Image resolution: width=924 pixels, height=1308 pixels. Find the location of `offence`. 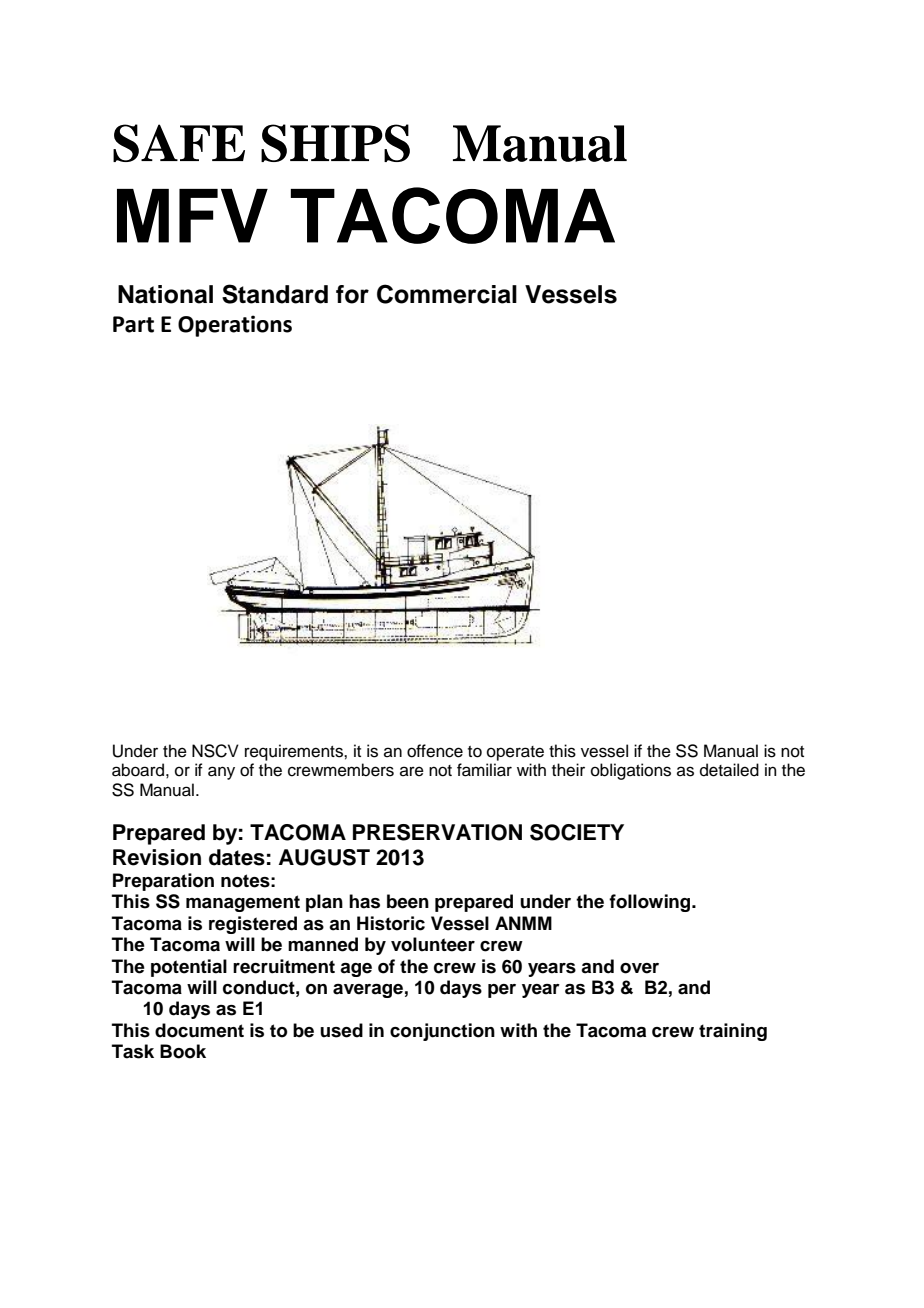

offence is located at coordinates (435, 751).
